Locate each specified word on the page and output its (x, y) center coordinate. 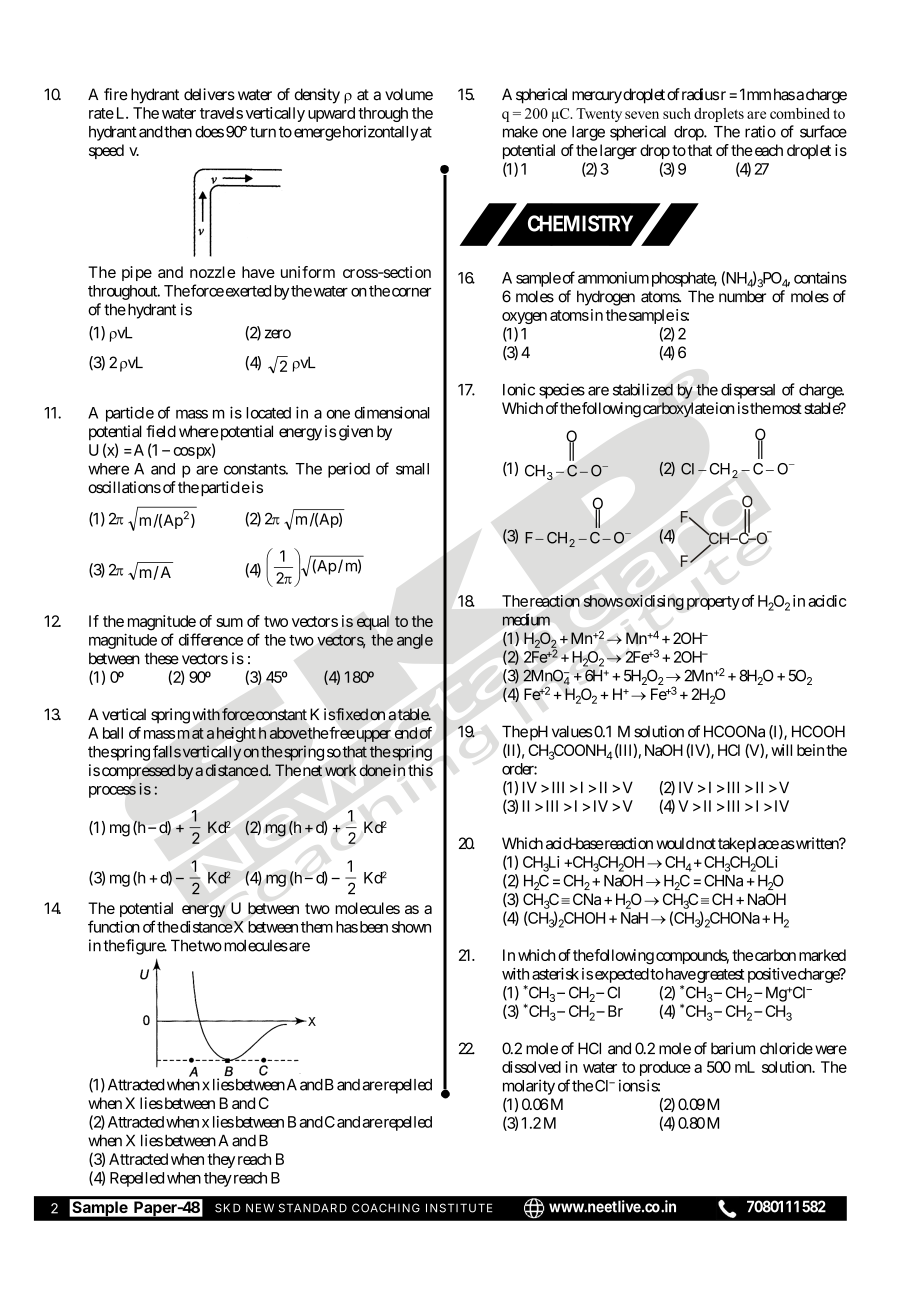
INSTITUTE (459, 1208)
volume (409, 94)
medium (526, 620)
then (178, 132)
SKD (227, 1208)
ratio (760, 131)
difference (211, 639)
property (713, 603)
